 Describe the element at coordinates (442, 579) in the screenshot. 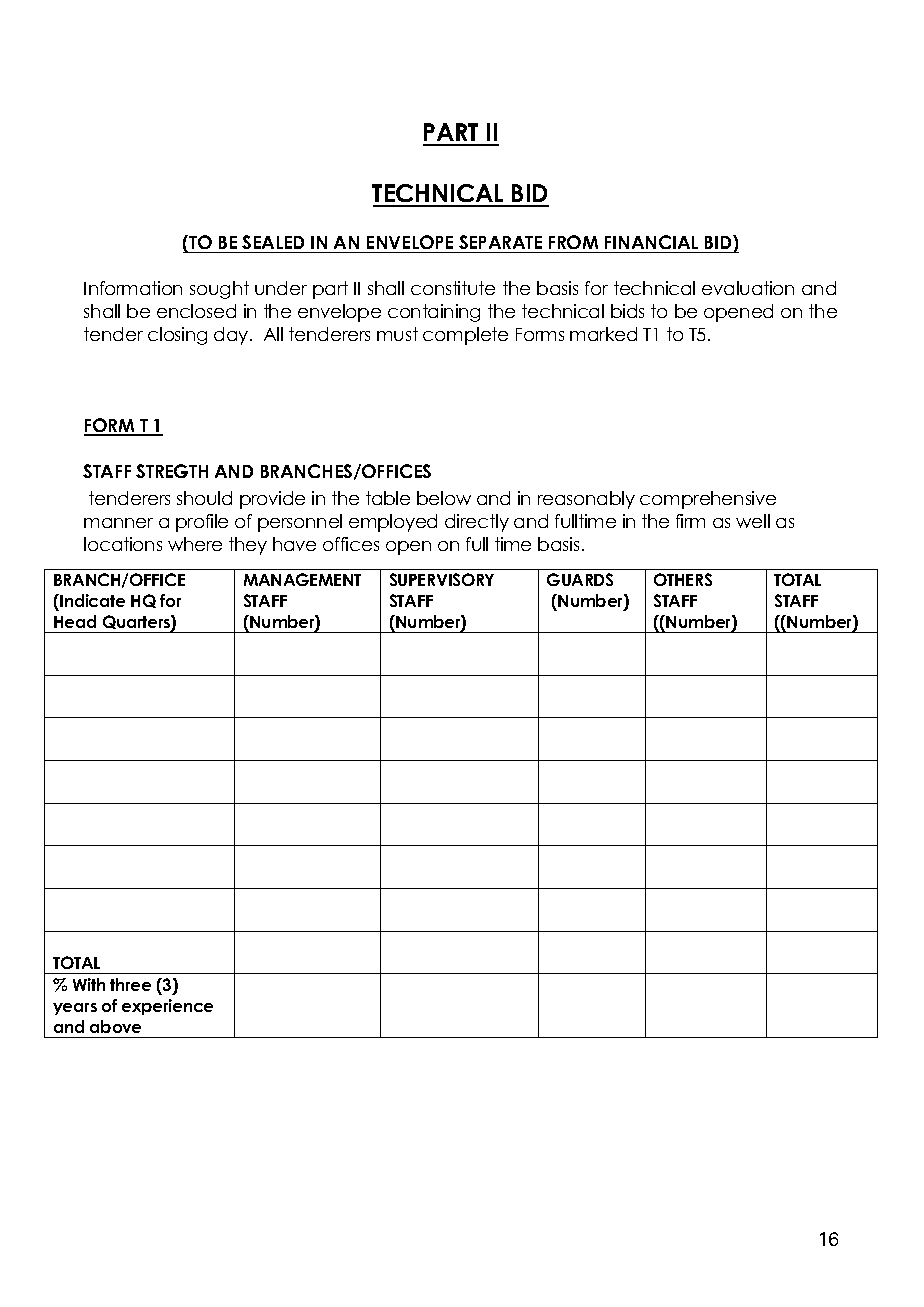

I see `SUPERVISORY` at that location.
